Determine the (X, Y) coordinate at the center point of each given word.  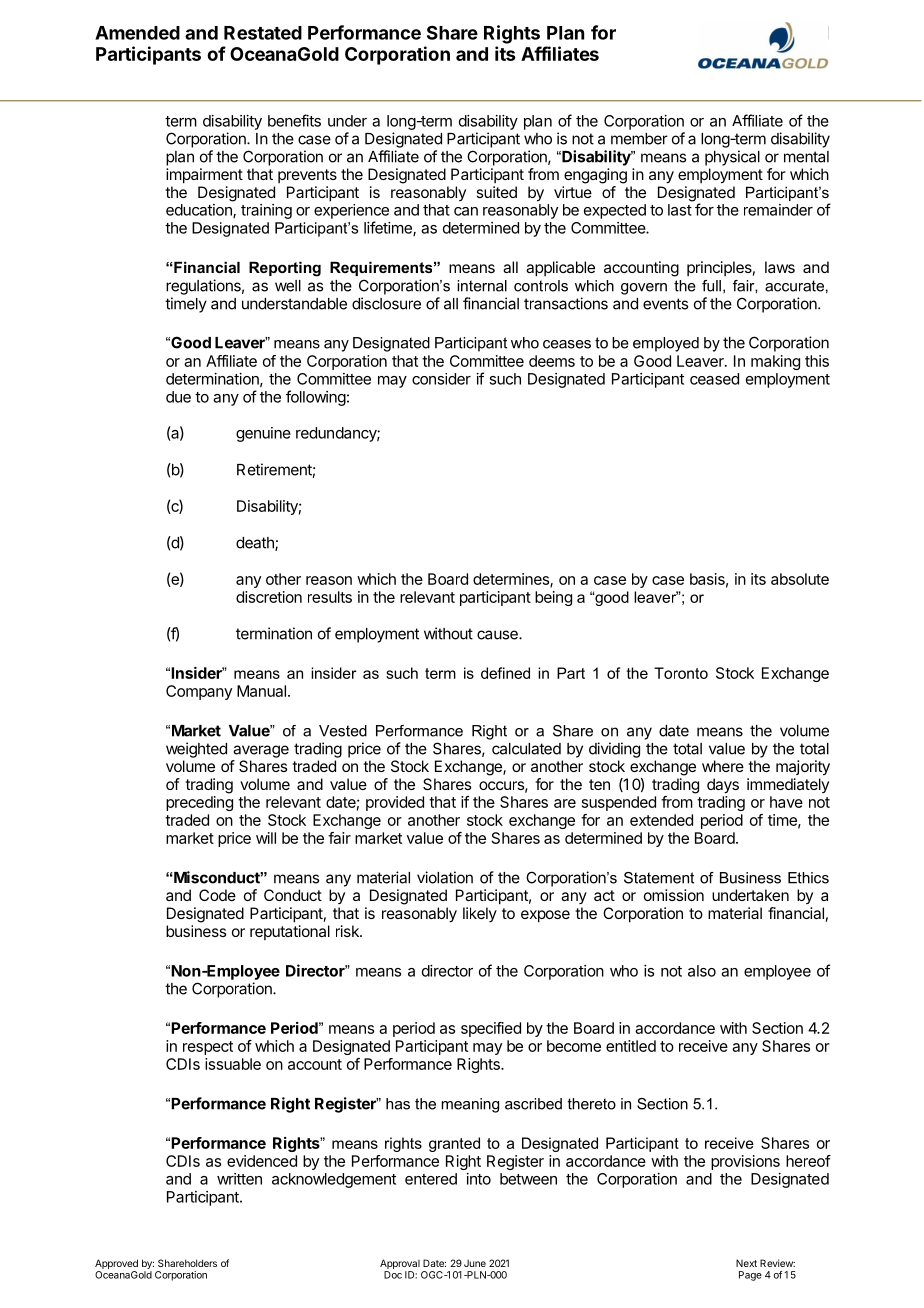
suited (496, 192)
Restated (263, 33)
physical (732, 158)
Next (746, 1263)
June (475, 1263)
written (239, 1179)
